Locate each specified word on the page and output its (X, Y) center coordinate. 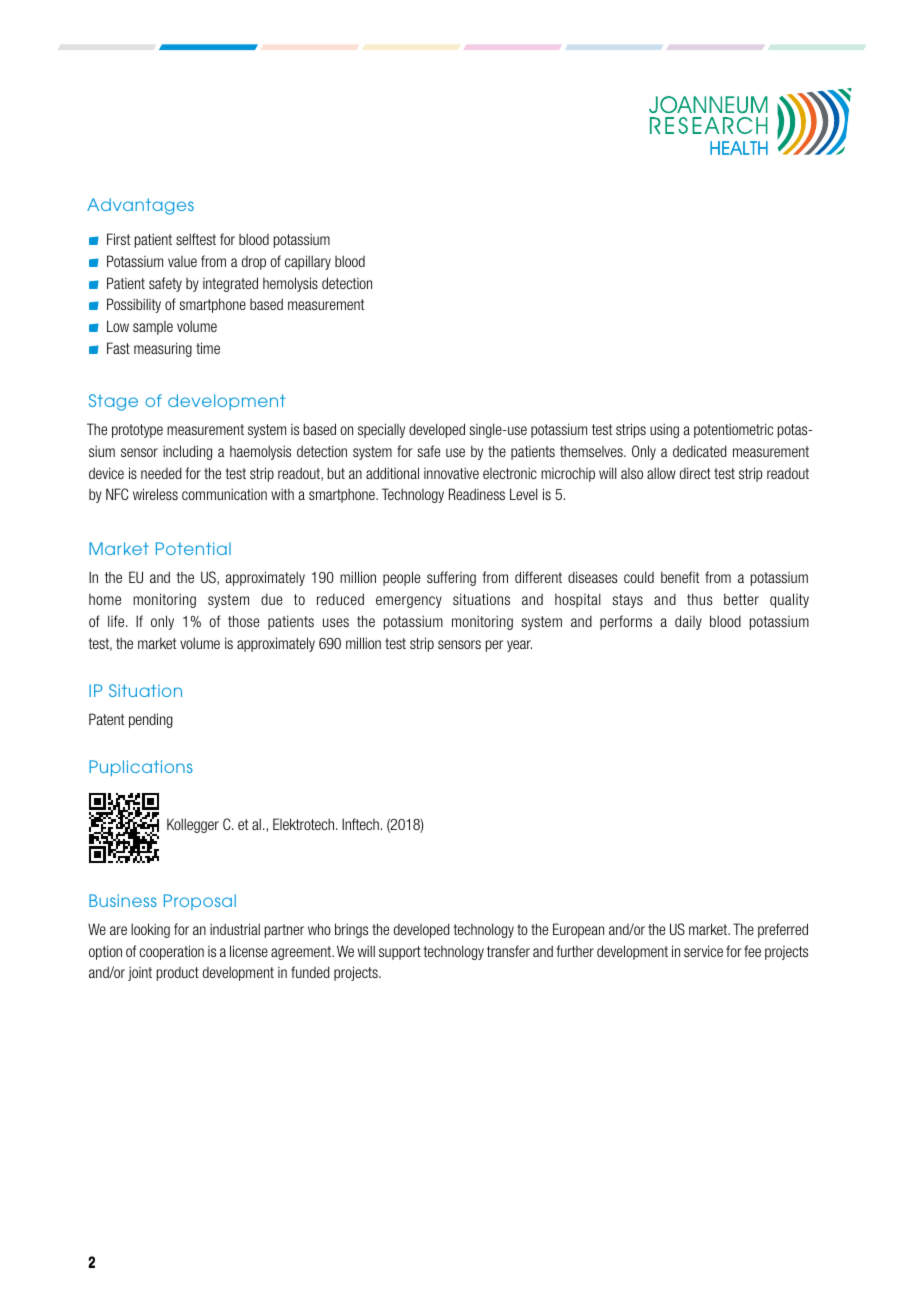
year (519, 646)
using (664, 430)
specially (381, 430)
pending (151, 720)
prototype (137, 431)
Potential (193, 548)
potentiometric (733, 430)
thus (700, 599)
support (400, 953)
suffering (451, 578)
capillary (308, 262)
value (182, 261)
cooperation (171, 952)
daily (688, 622)
